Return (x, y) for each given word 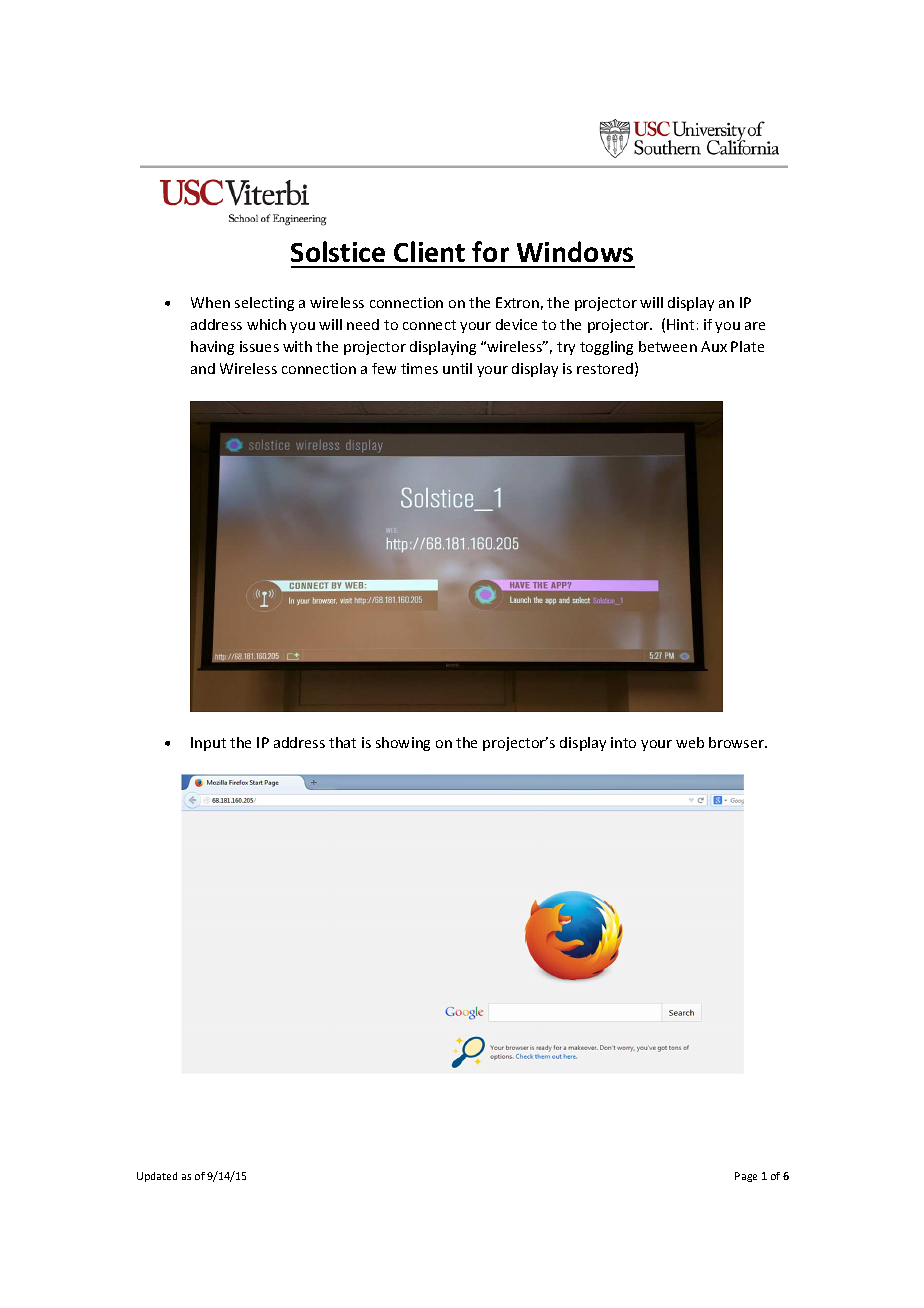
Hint (680, 324)
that (342, 742)
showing (403, 744)
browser (738, 742)
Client (429, 251)
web (690, 742)
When (210, 302)
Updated (157, 1177)
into (623, 742)
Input (208, 744)
